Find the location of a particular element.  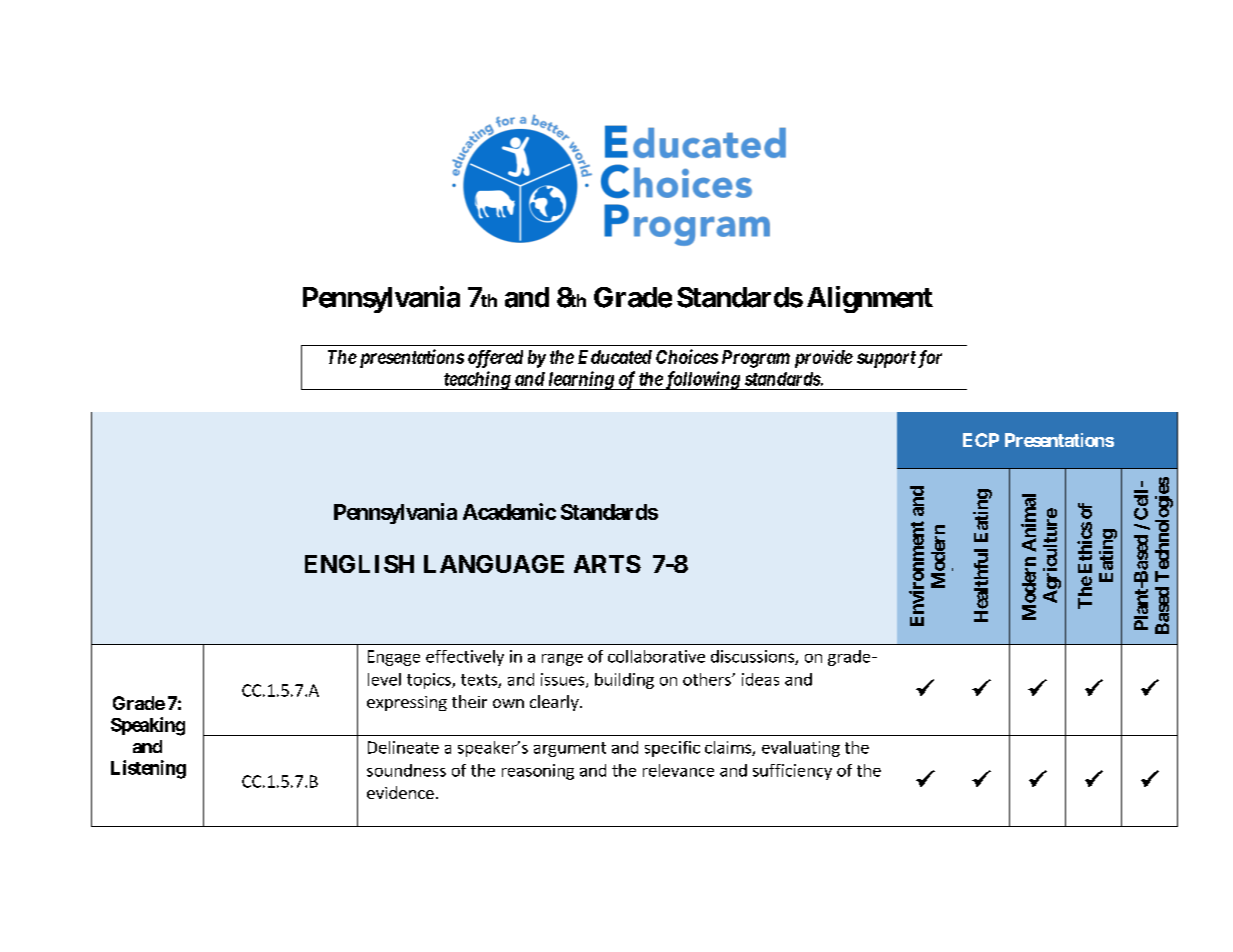

ENGLISH is located at coordinates (359, 564).
